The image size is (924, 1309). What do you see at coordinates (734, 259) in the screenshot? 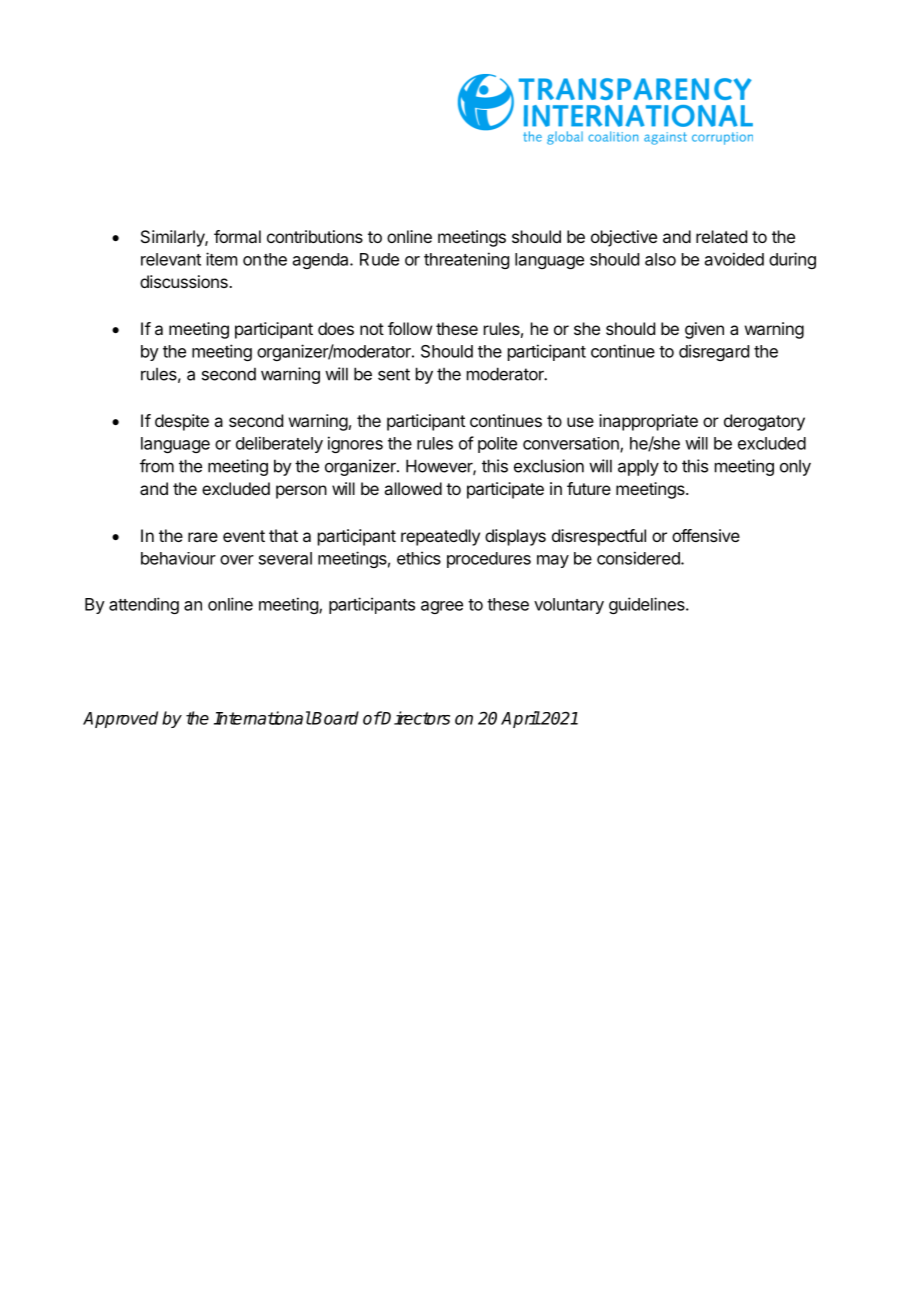
I see `avoided` at bounding box center [734, 259].
